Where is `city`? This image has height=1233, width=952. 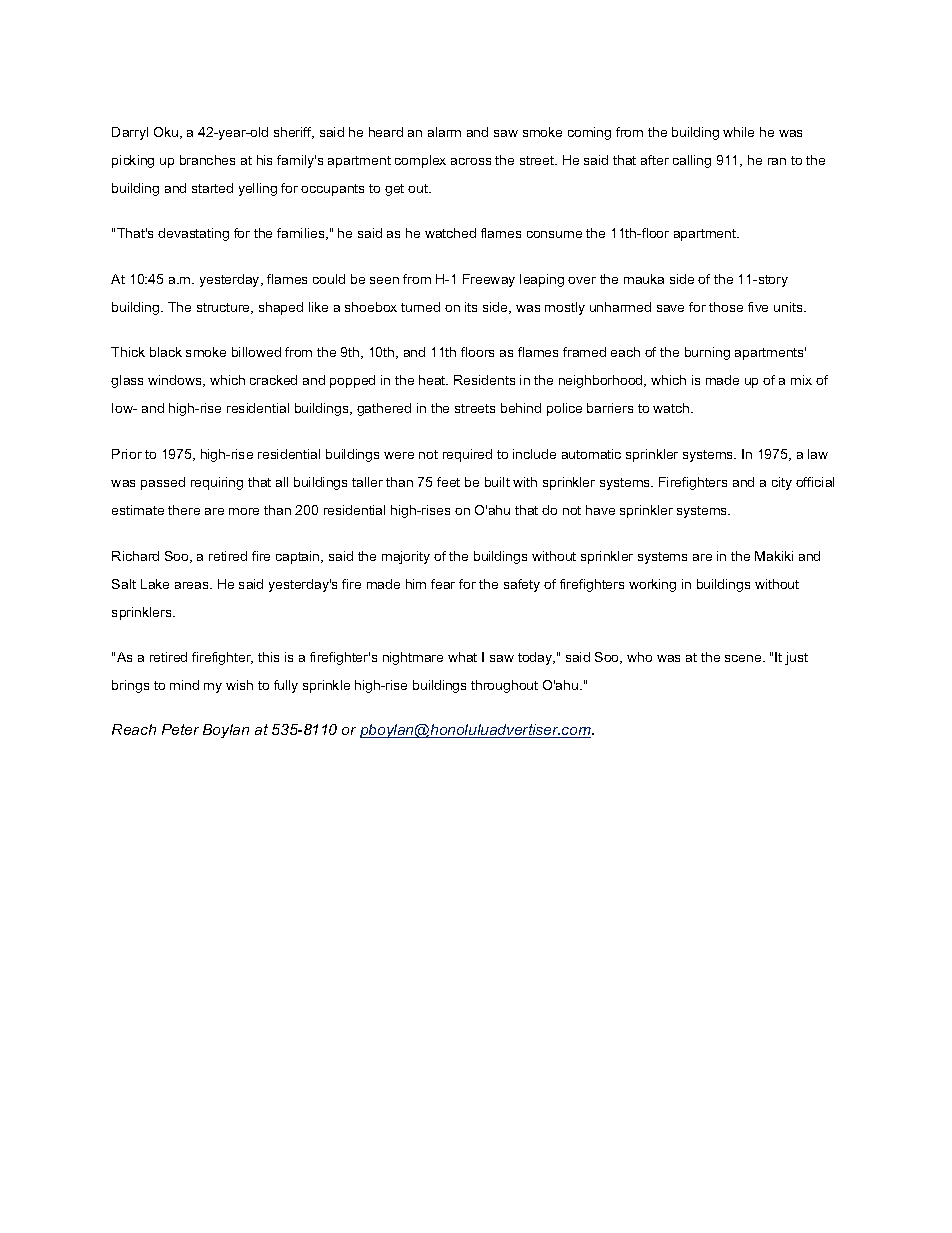
city is located at coordinates (782, 483).
